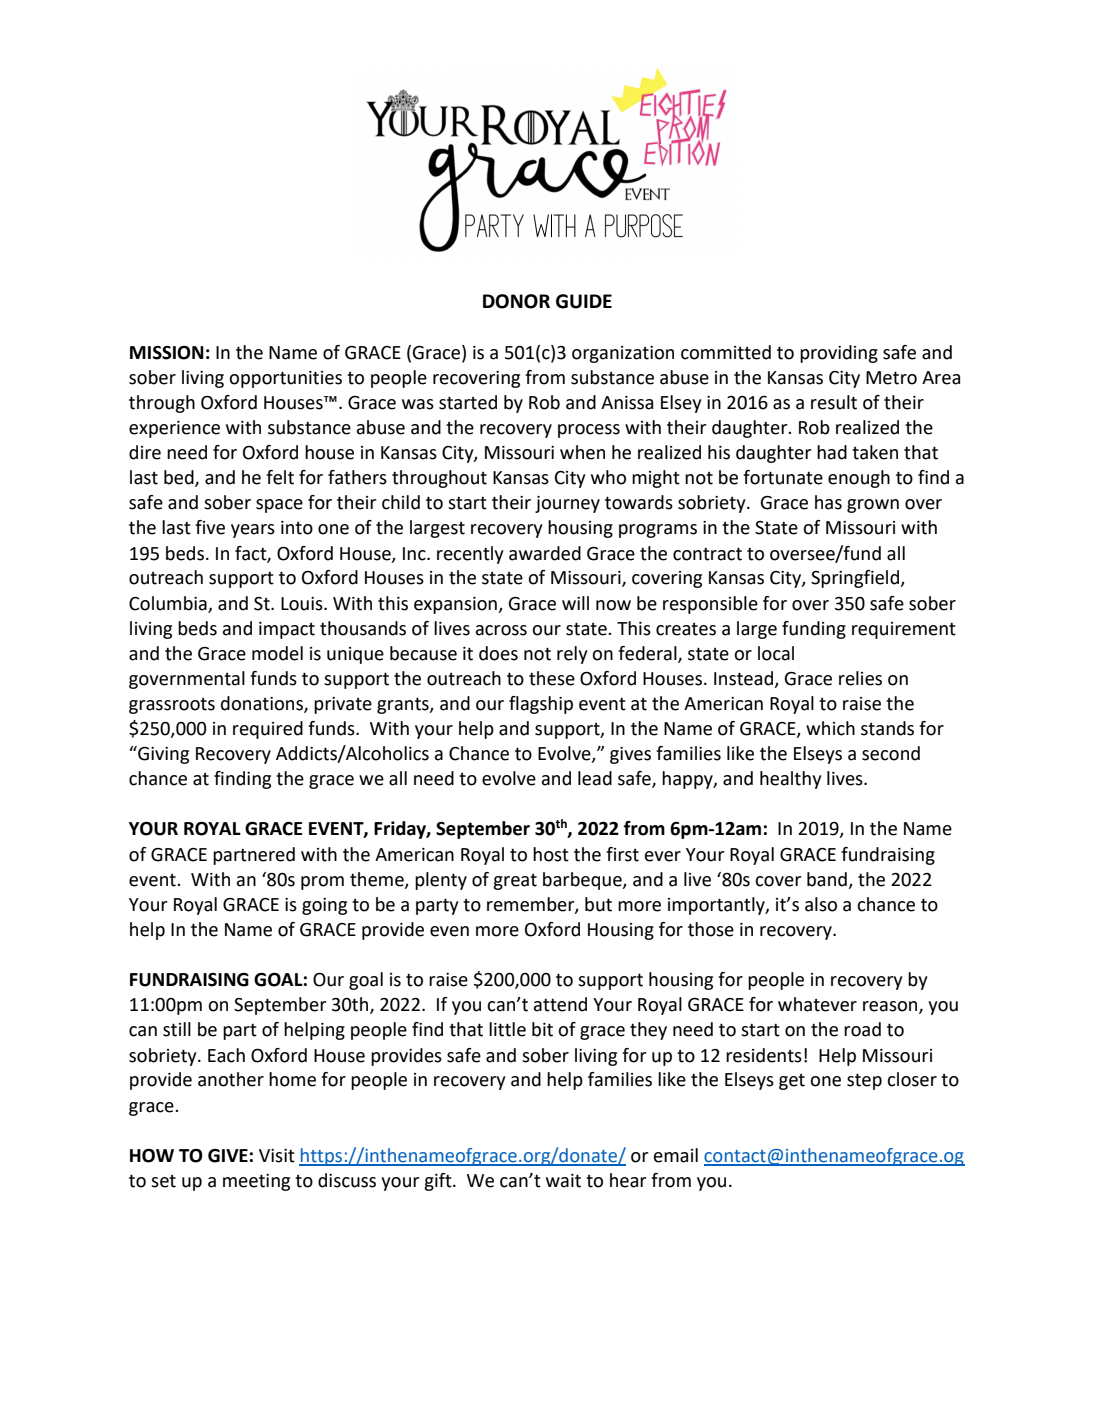  I want to click on DONOR, so click(516, 301).
